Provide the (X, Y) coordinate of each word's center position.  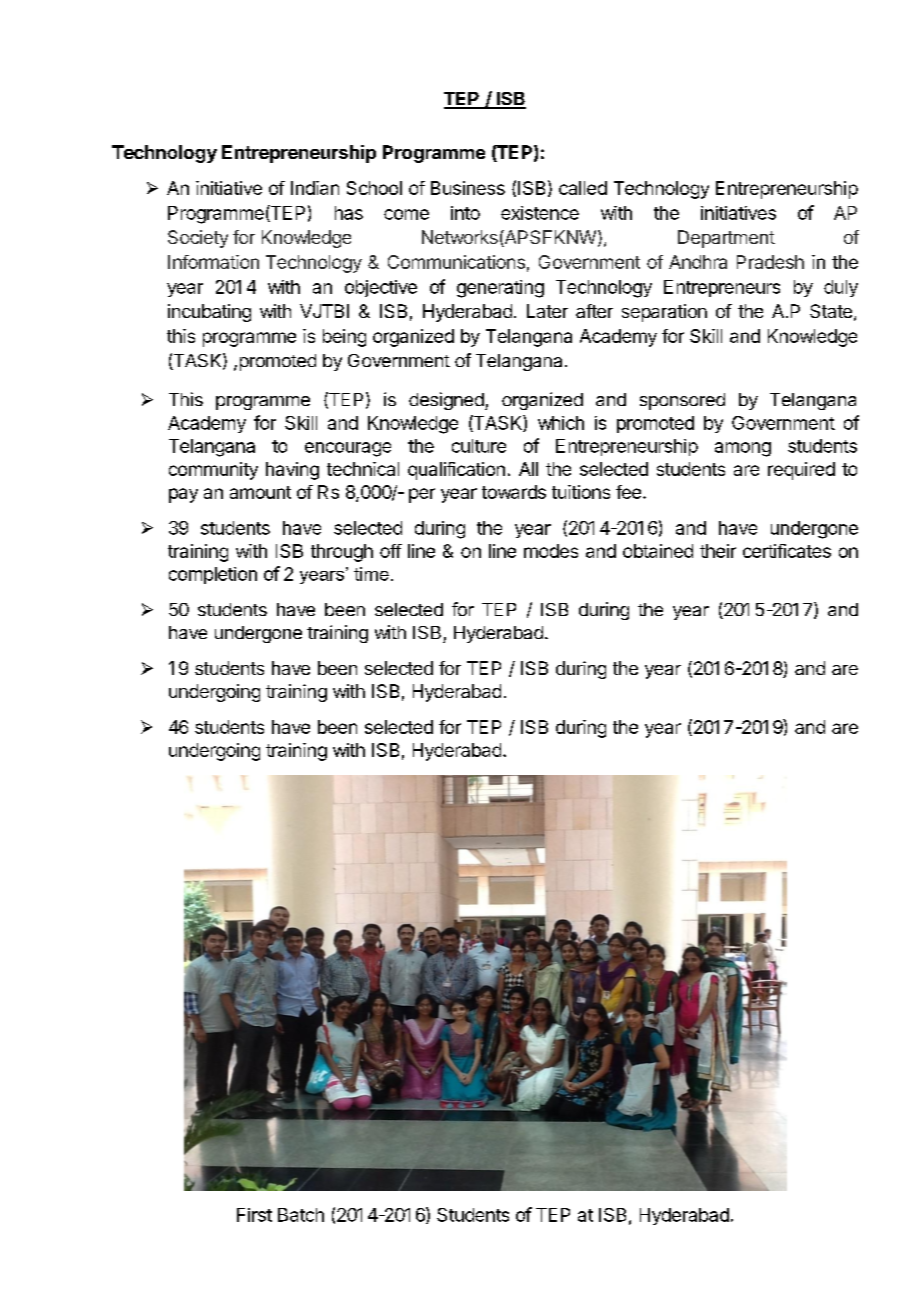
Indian (315, 188)
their (718, 551)
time (371, 574)
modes (551, 551)
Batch (301, 1215)
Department (726, 239)
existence (540, 213)
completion (213, 575)
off (391, 551)
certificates (787, 551)
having (292, 471)
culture (479, 446)
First (254, 1215)
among (743, 449)
